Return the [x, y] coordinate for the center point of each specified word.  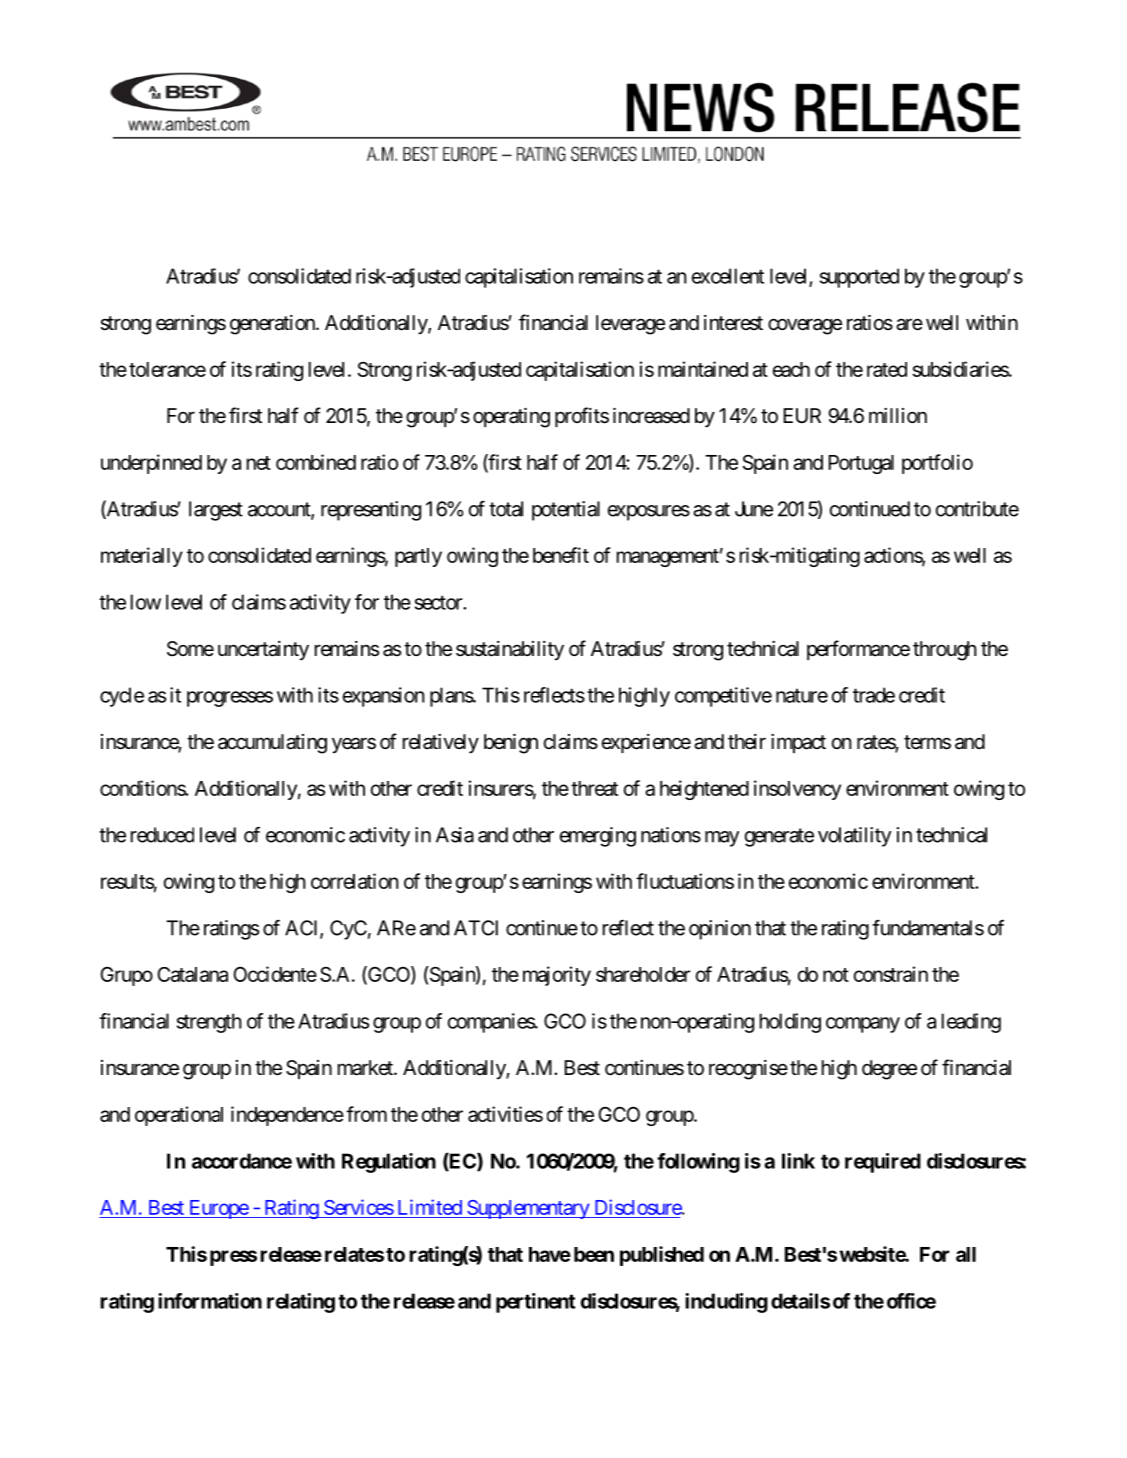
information [210, 1301]
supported [859, 278]
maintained [703, 369]
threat [594, 788]
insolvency [797, 790]
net [259, 463]
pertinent [535, 1303]
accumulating [272, 744]
